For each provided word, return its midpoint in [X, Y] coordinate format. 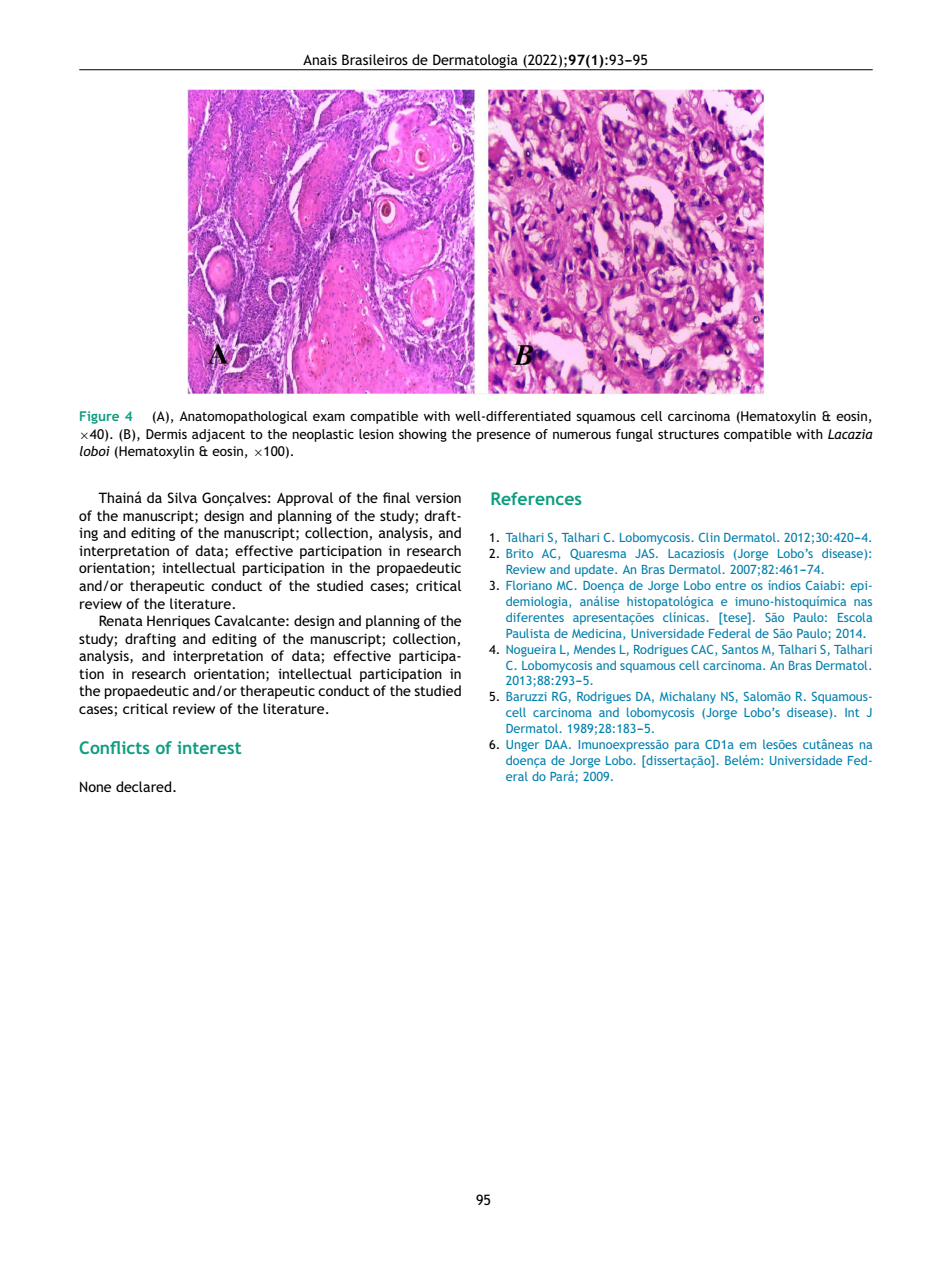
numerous [582, 435]
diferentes [535, 617]
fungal [634, 435]
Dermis [166, 434]
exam [329, 417]
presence [504, 436]
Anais [320, 59]
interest [209, 747]
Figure [99, 417]
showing [423, 435]
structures [688, 434]
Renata [121, 620]
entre [730, 586]
